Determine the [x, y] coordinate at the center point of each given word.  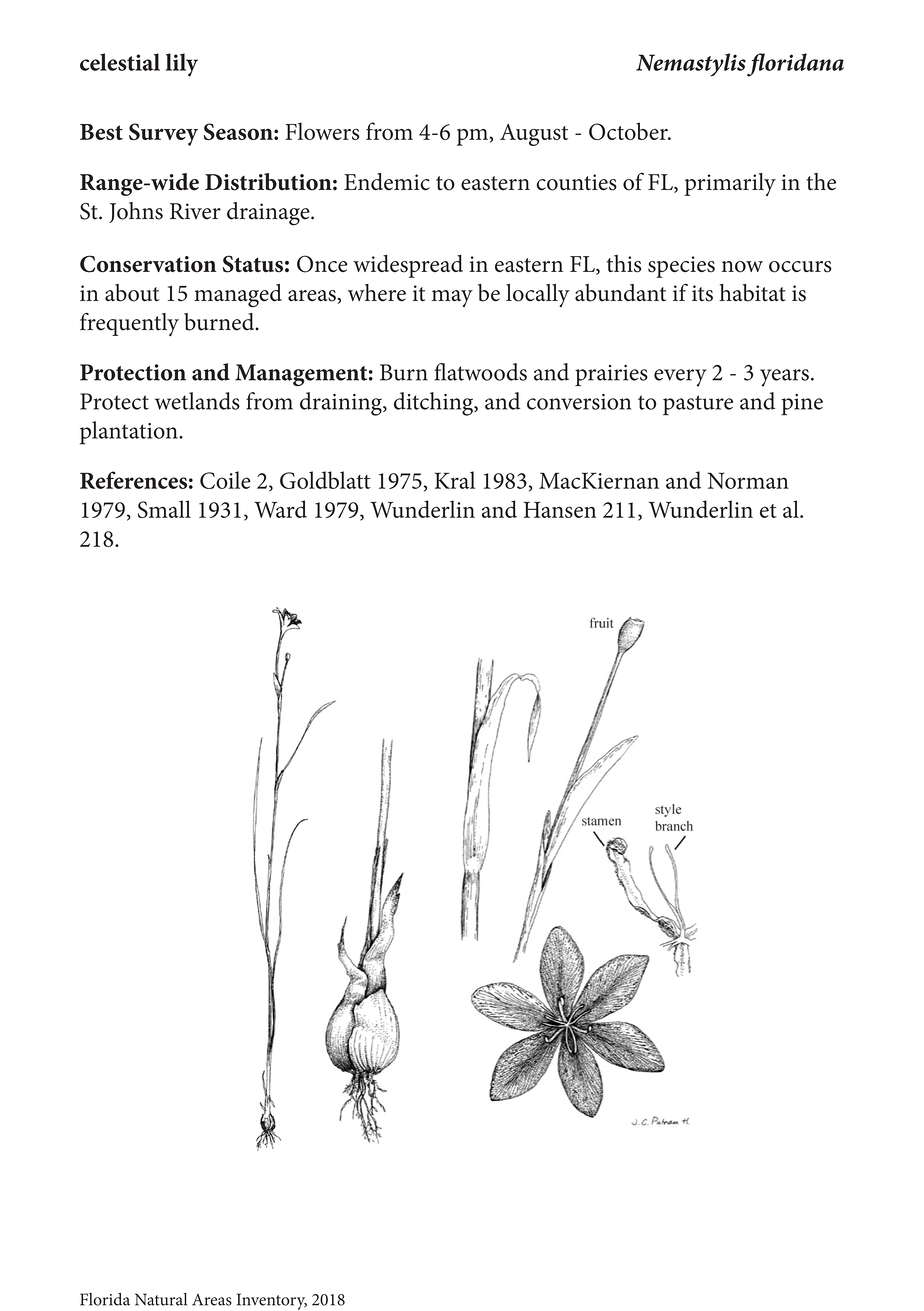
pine [802, 405]
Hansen [560, 510]
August [534, 135]
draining [342, 404]
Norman [748, 480]
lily [182, 65]
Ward [280, 509]
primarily [730, 184]
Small [164, 509]
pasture [698, 405]
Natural [161, 1299]
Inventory [272, 1301]
